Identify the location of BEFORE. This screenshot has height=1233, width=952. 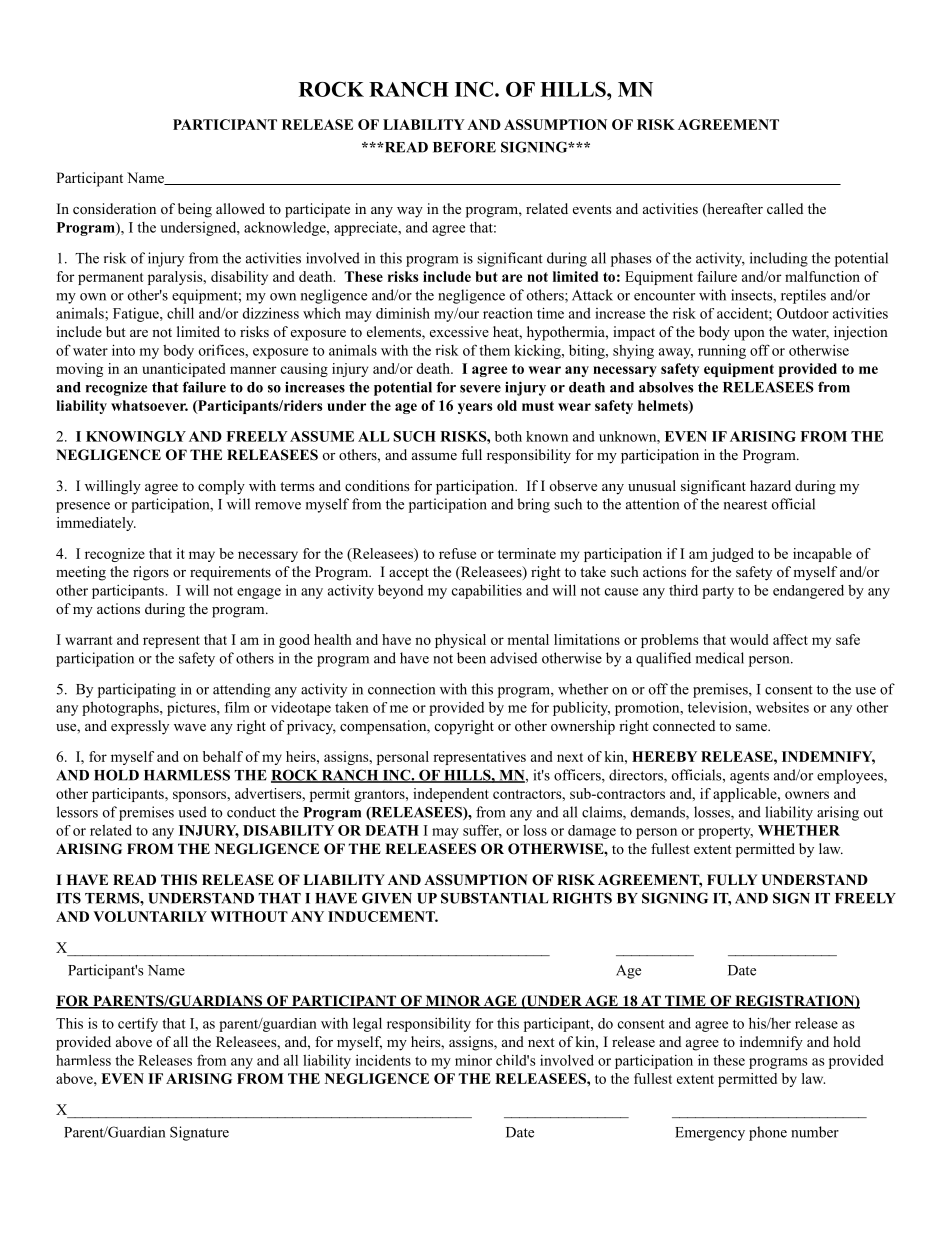
(464, 147).
